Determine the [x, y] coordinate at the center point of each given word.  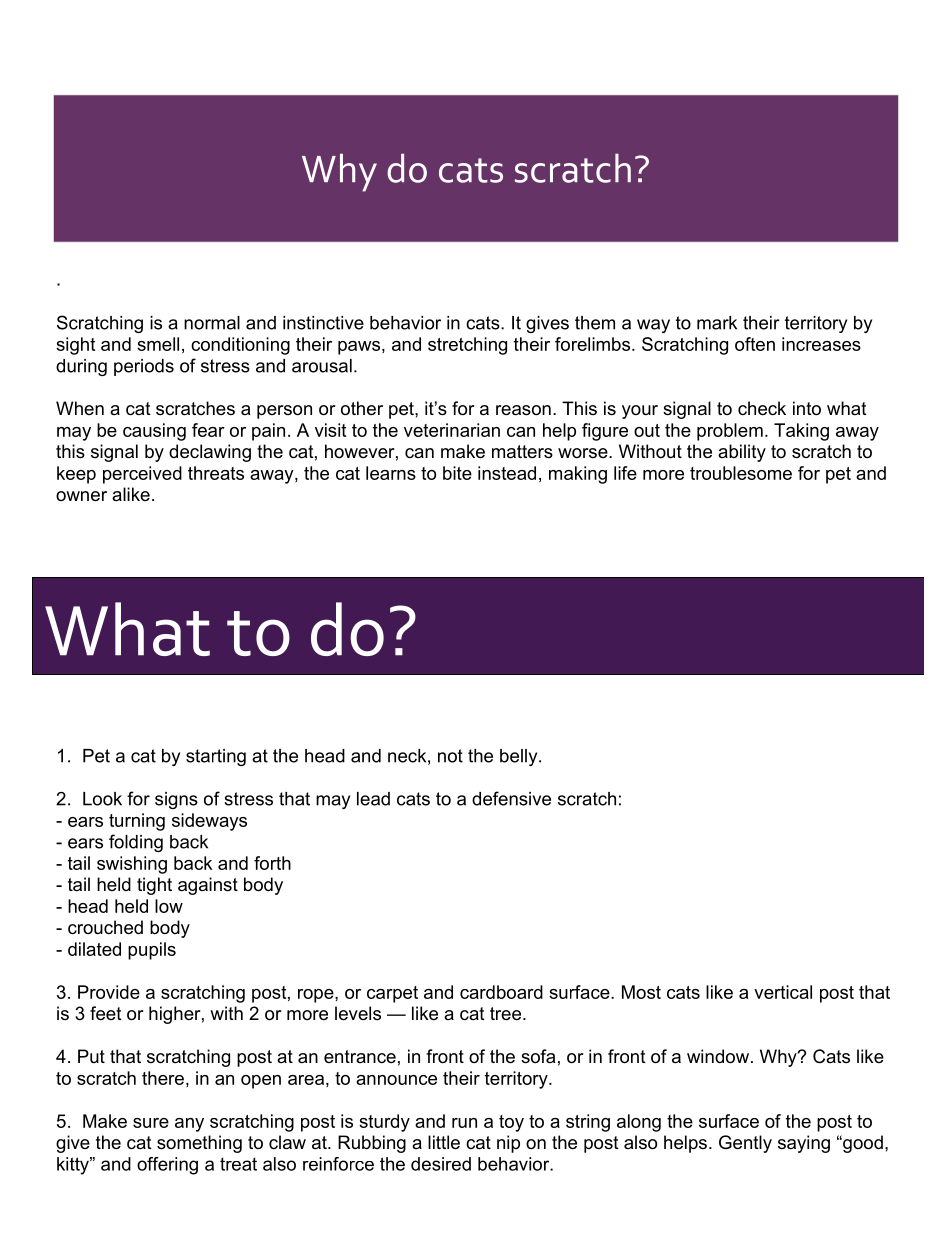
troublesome [741, 473]
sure [151, 1123]
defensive [511, 798]
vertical [783, 992]
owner [81, 496]
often [755, 344]
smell [158, 344]
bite [457, 473]
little [444, 1142]
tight [154, 886]
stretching [467, 346]
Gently [745, 1144]
